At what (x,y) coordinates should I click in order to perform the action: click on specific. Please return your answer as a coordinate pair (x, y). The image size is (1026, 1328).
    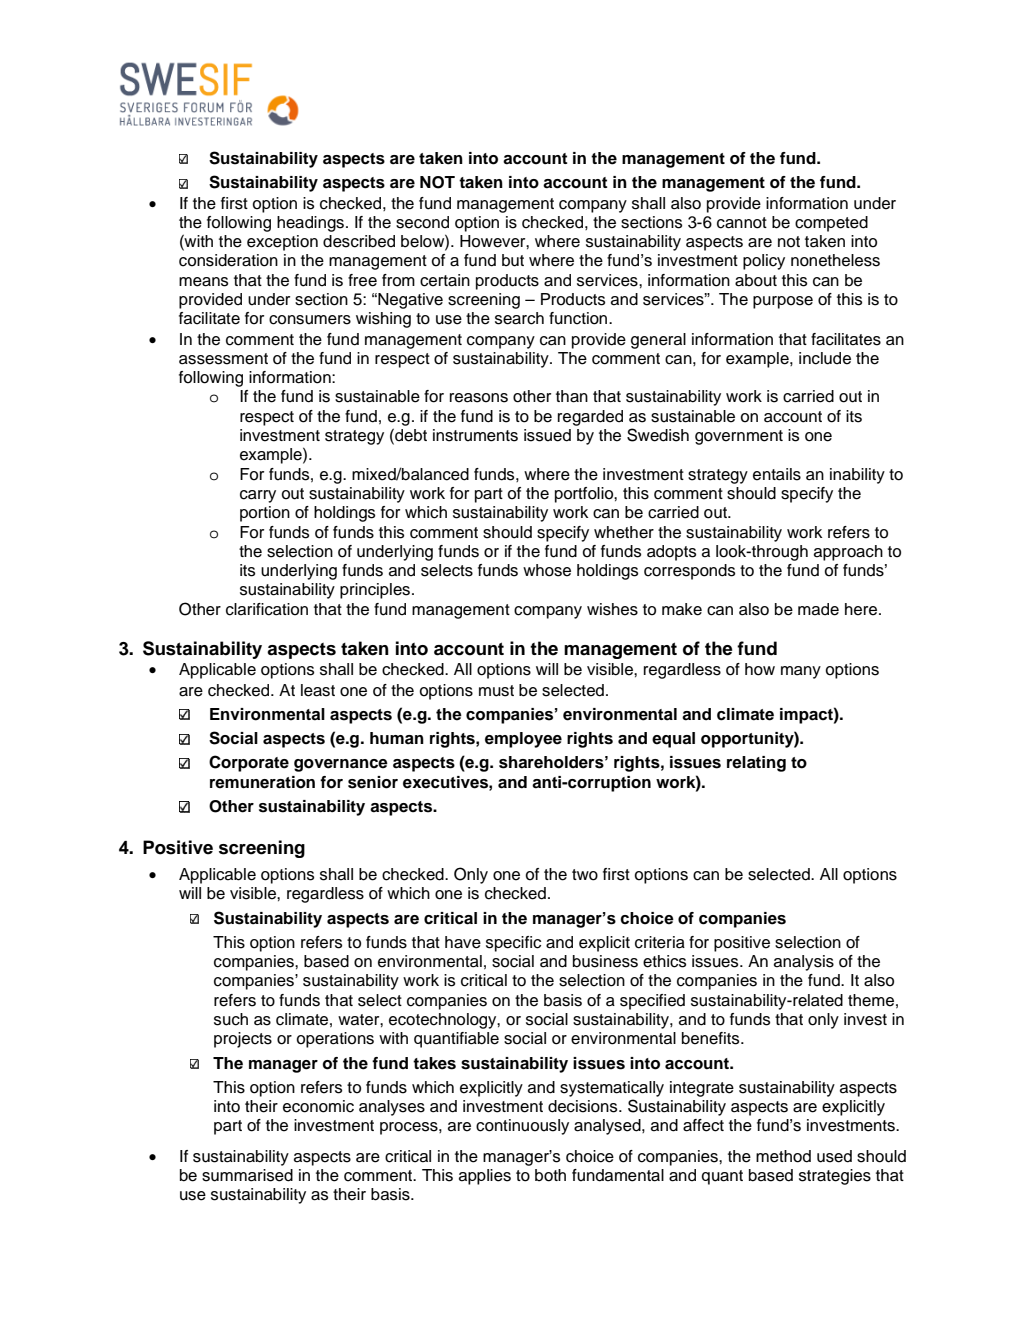
    Looking at the image, I should click on (513, 944).
